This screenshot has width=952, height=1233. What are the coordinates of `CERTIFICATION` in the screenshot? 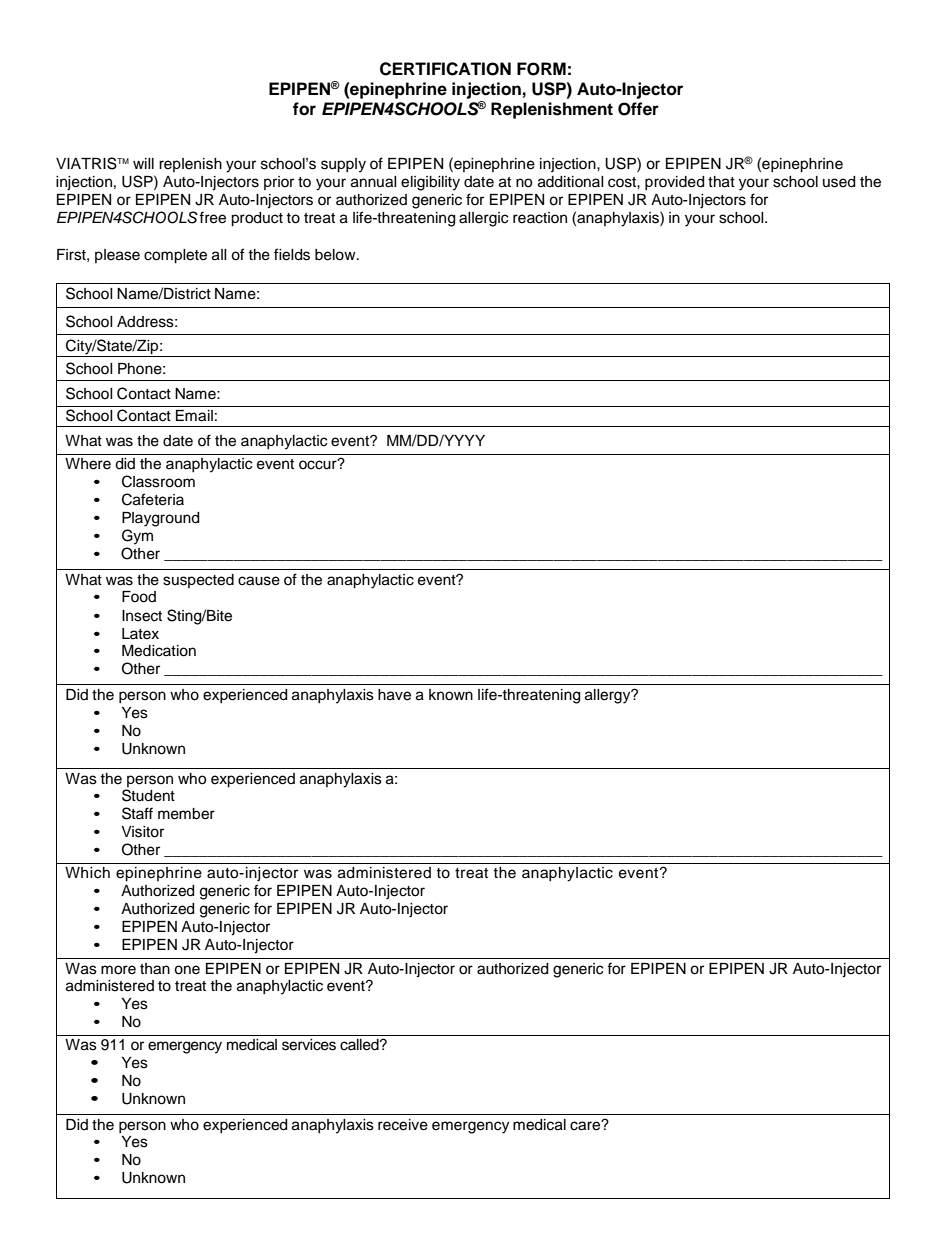 It's located at (445, 69).
